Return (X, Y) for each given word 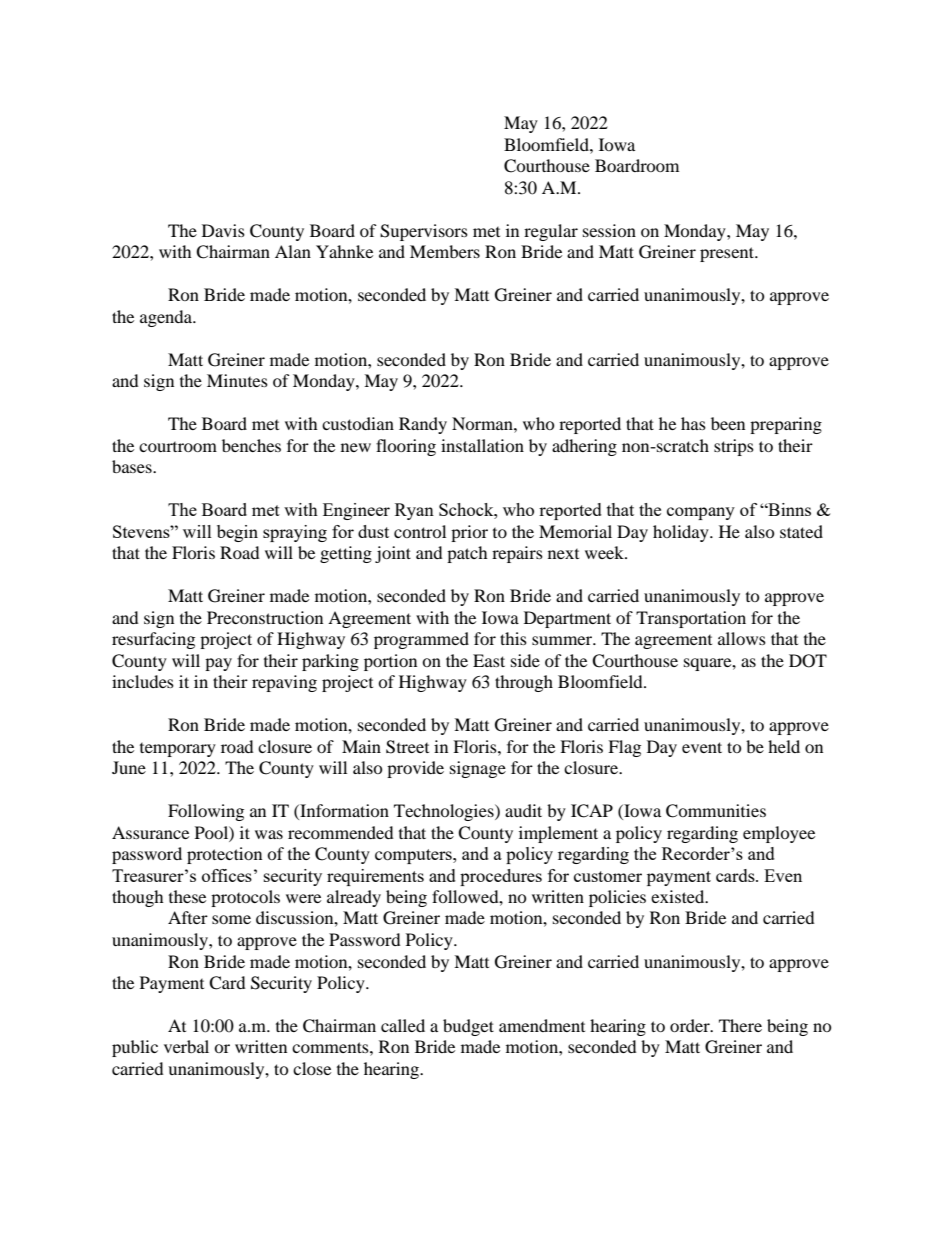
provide (415, 769)
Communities (716, 811)
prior (469, 533)
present (728, 254)
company (701, 513)
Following (206, 812)
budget (468, 1027)
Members (445, 251)
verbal (186, 1046)
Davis (223, 230)
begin (237, 533)
